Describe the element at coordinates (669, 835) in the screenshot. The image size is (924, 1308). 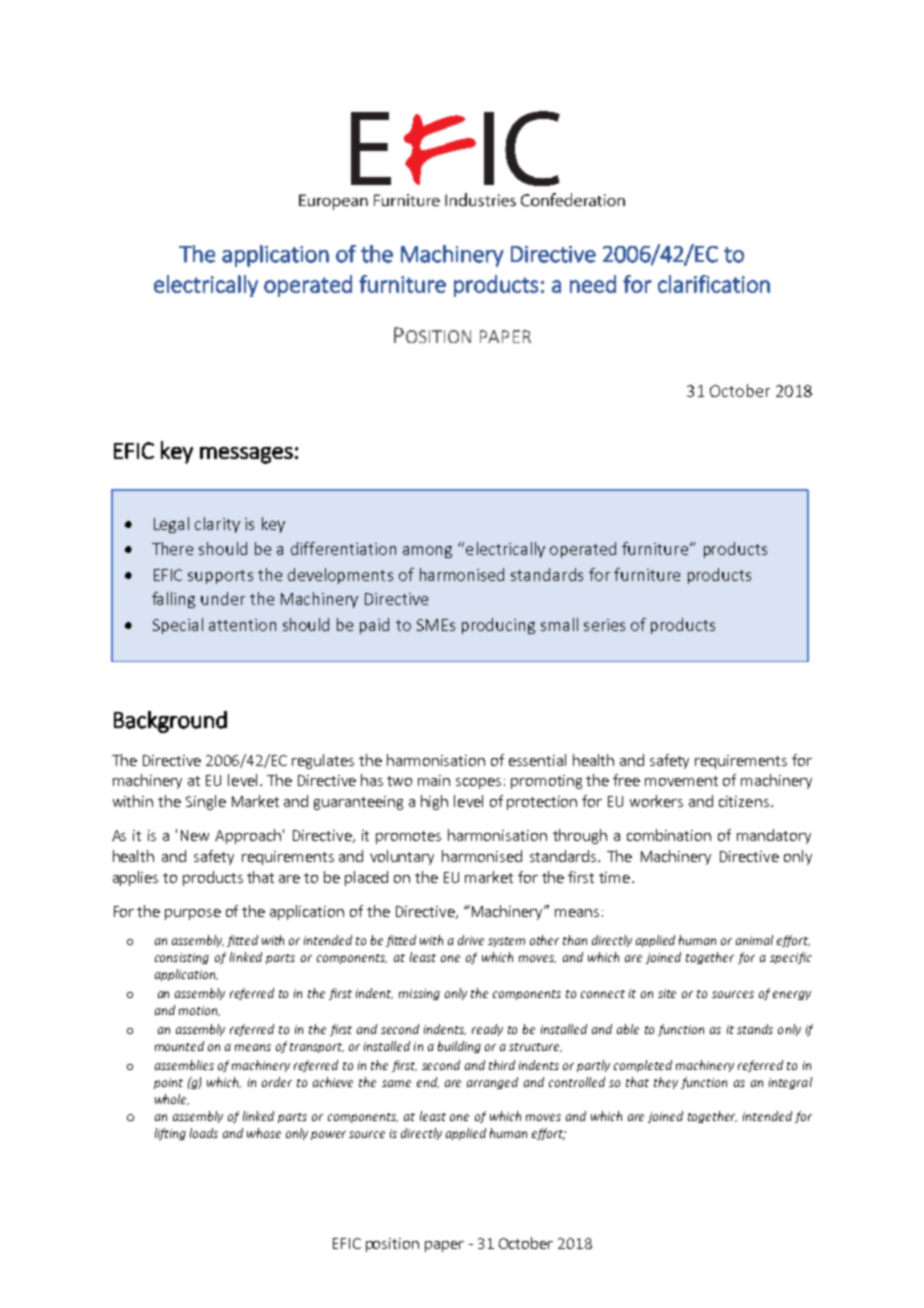
I see `combination` at that location.
